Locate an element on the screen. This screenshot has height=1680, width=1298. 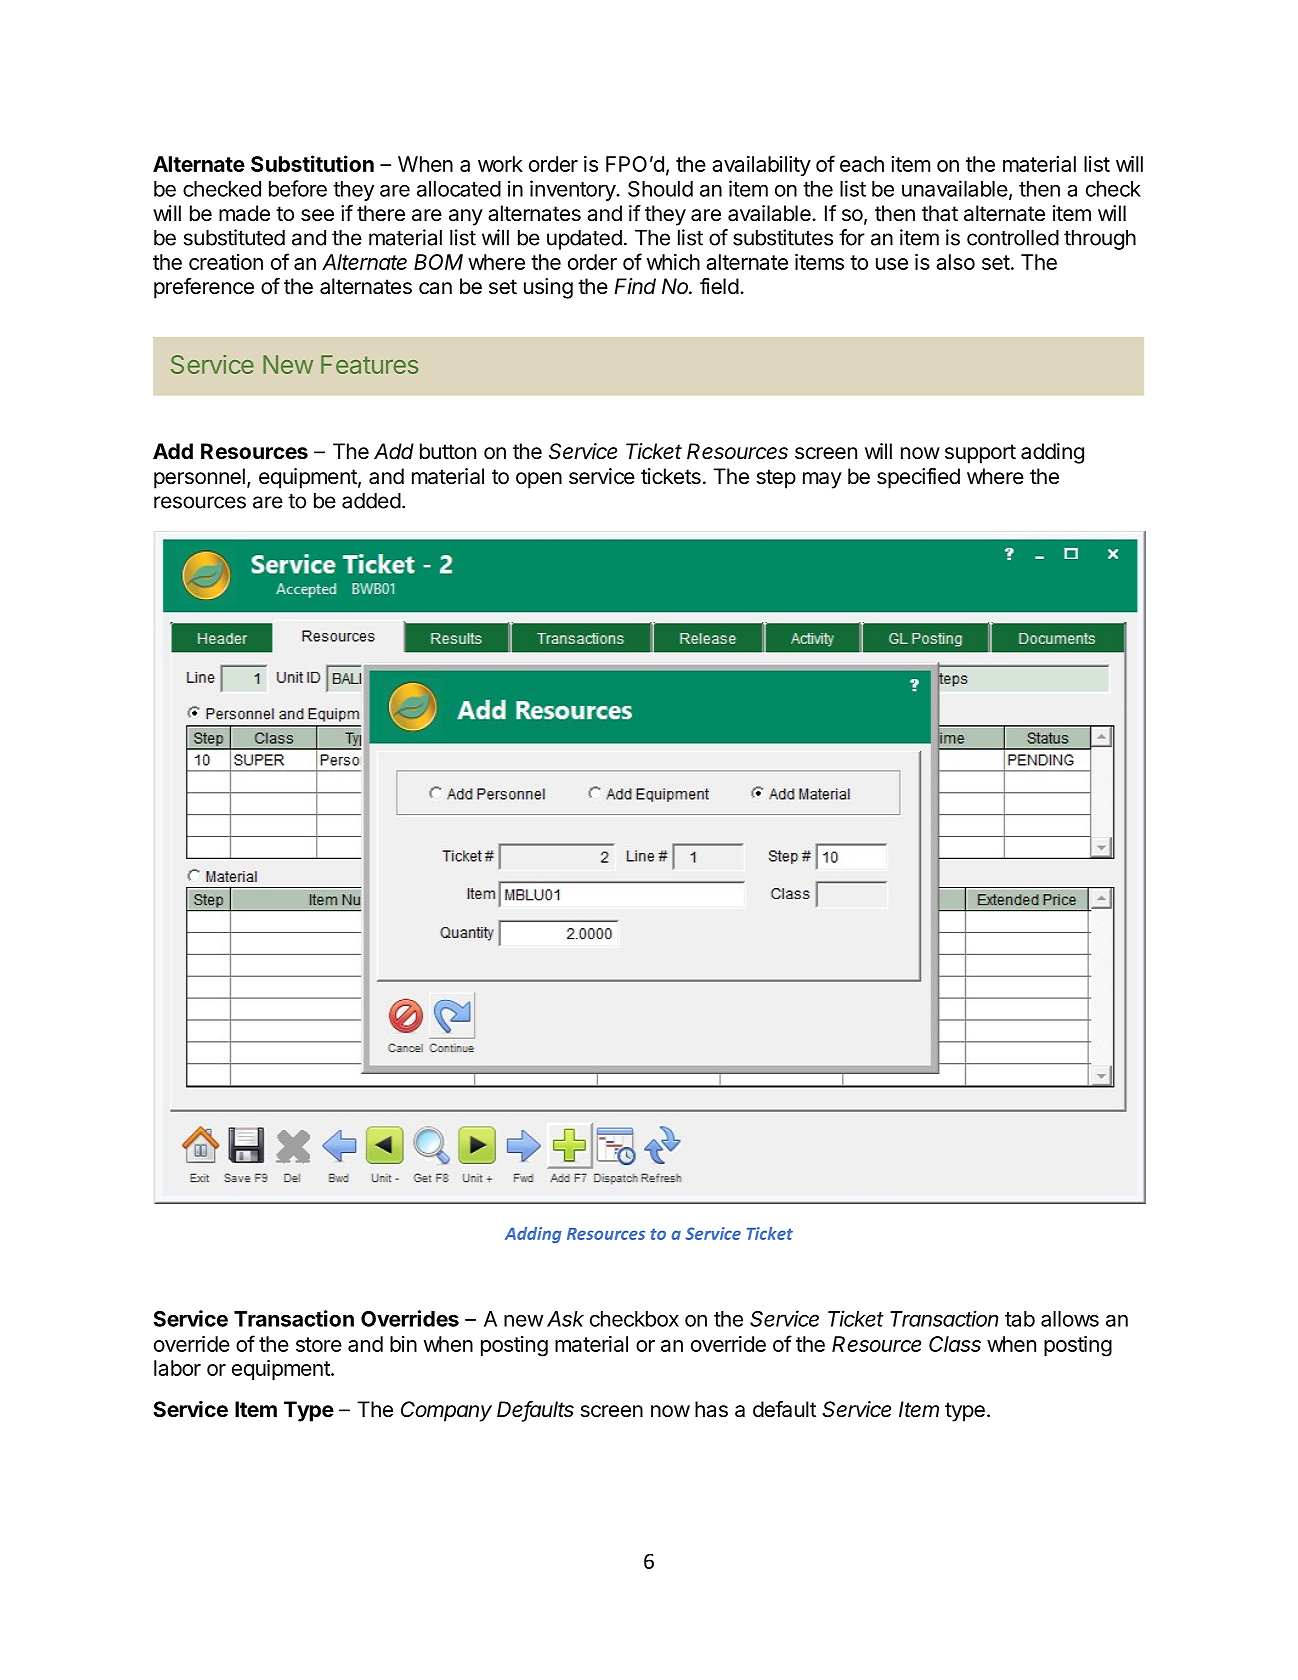
that is located at coordinates (940, 213).
